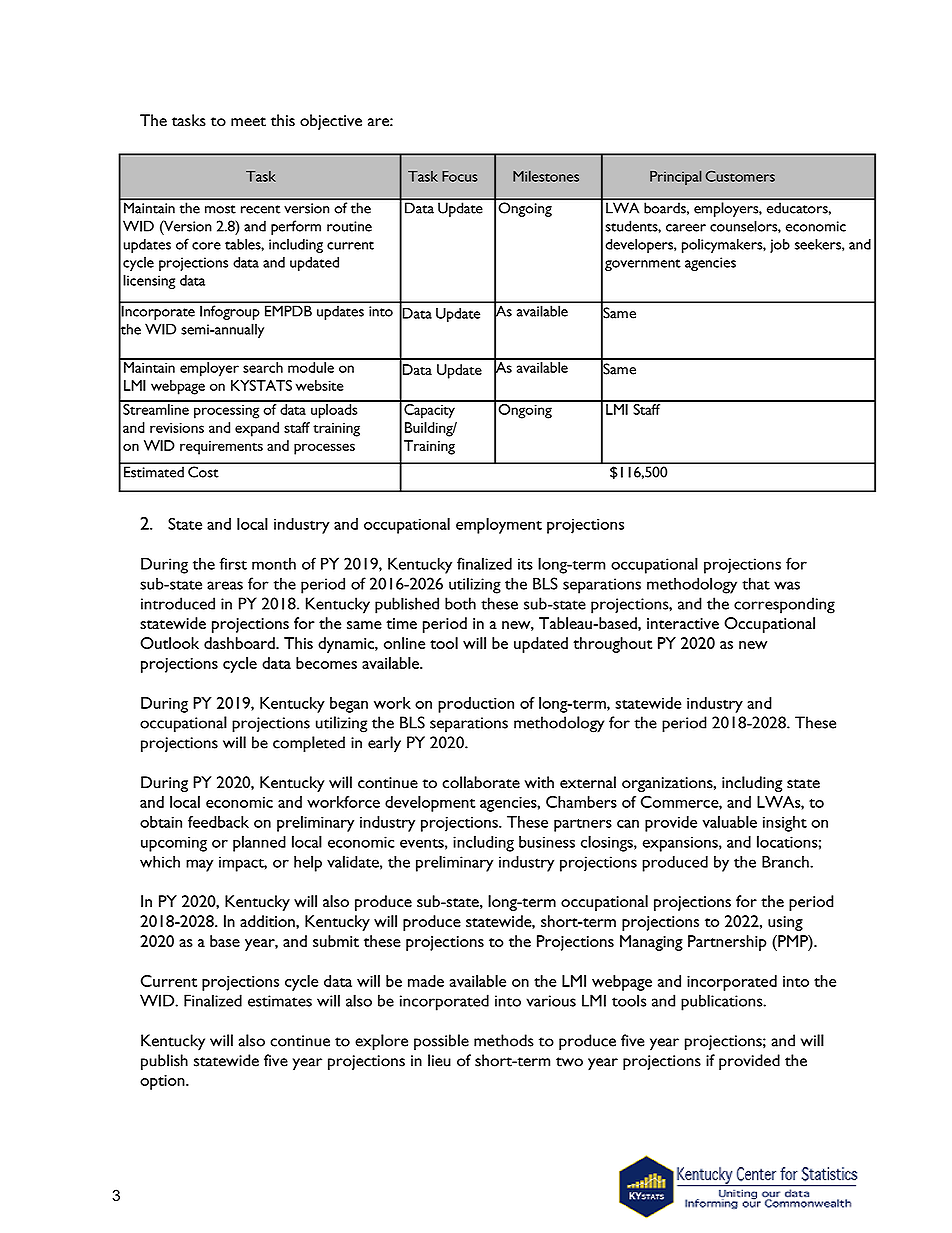 Image resolution: width=952 pixels, height=1233 pixels. I want to click on government, so click(643, 265).
